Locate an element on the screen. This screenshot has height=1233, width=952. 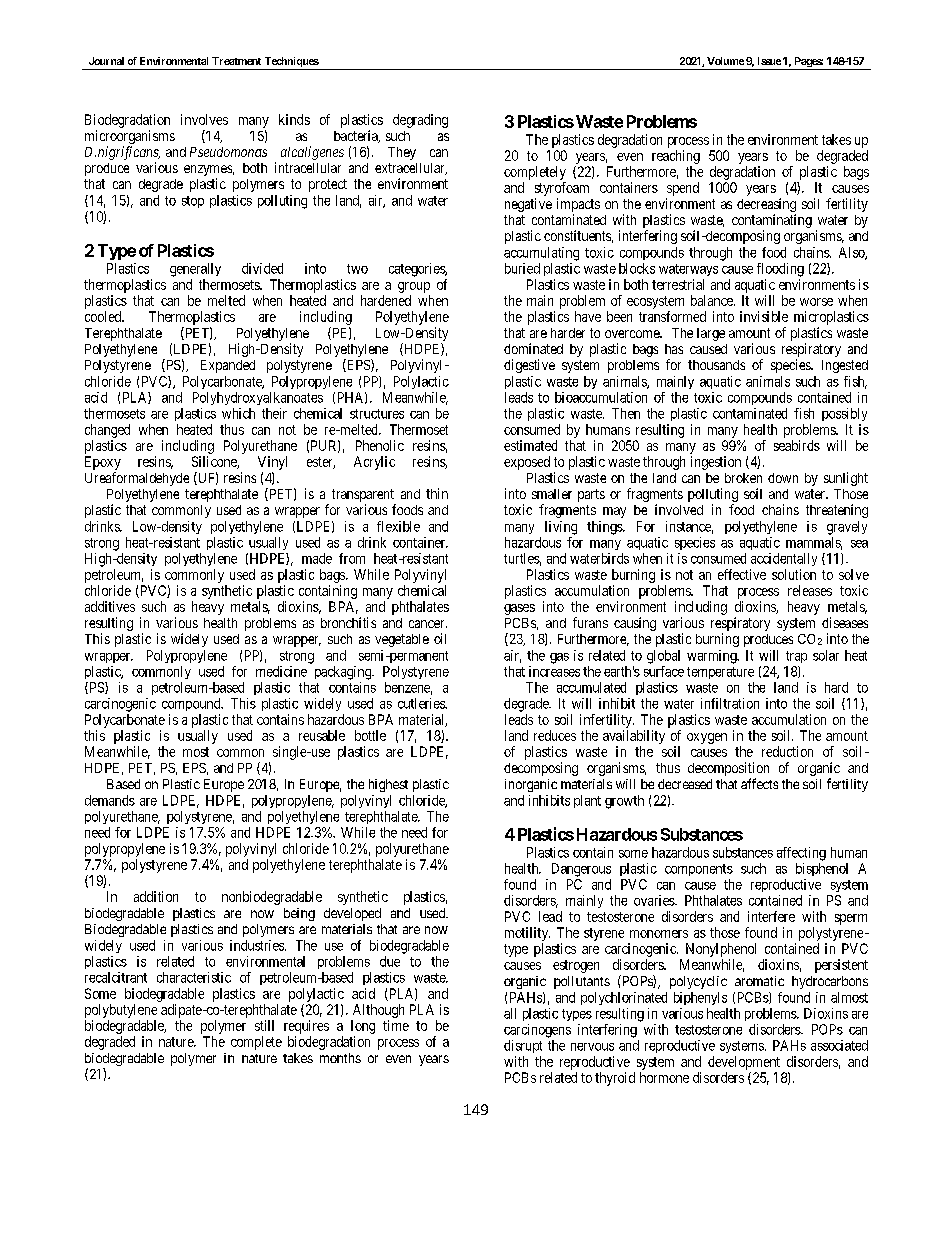
involves is located at coordinates (204, 119).
